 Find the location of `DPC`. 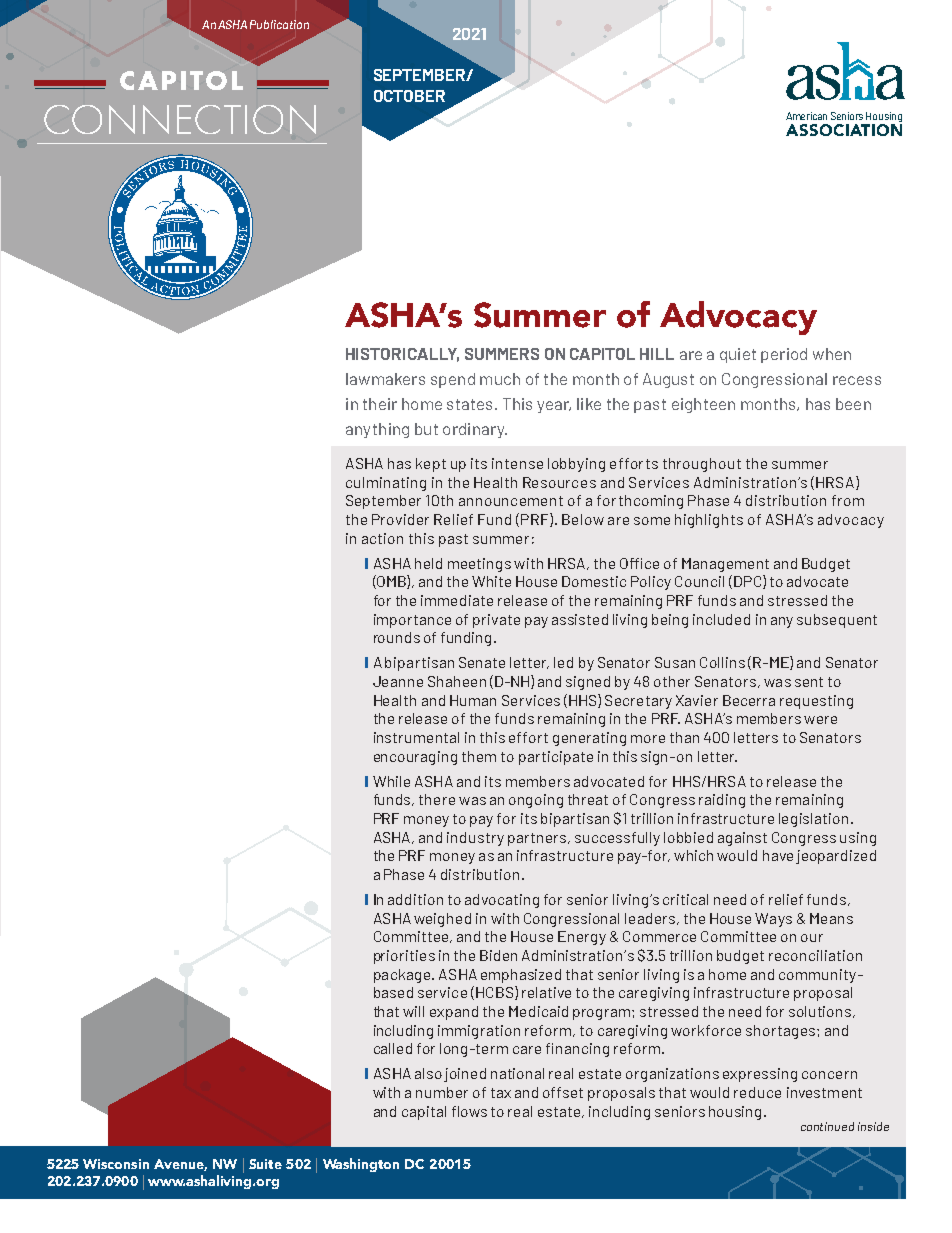

DPC is located at coordinates (749, 582).
